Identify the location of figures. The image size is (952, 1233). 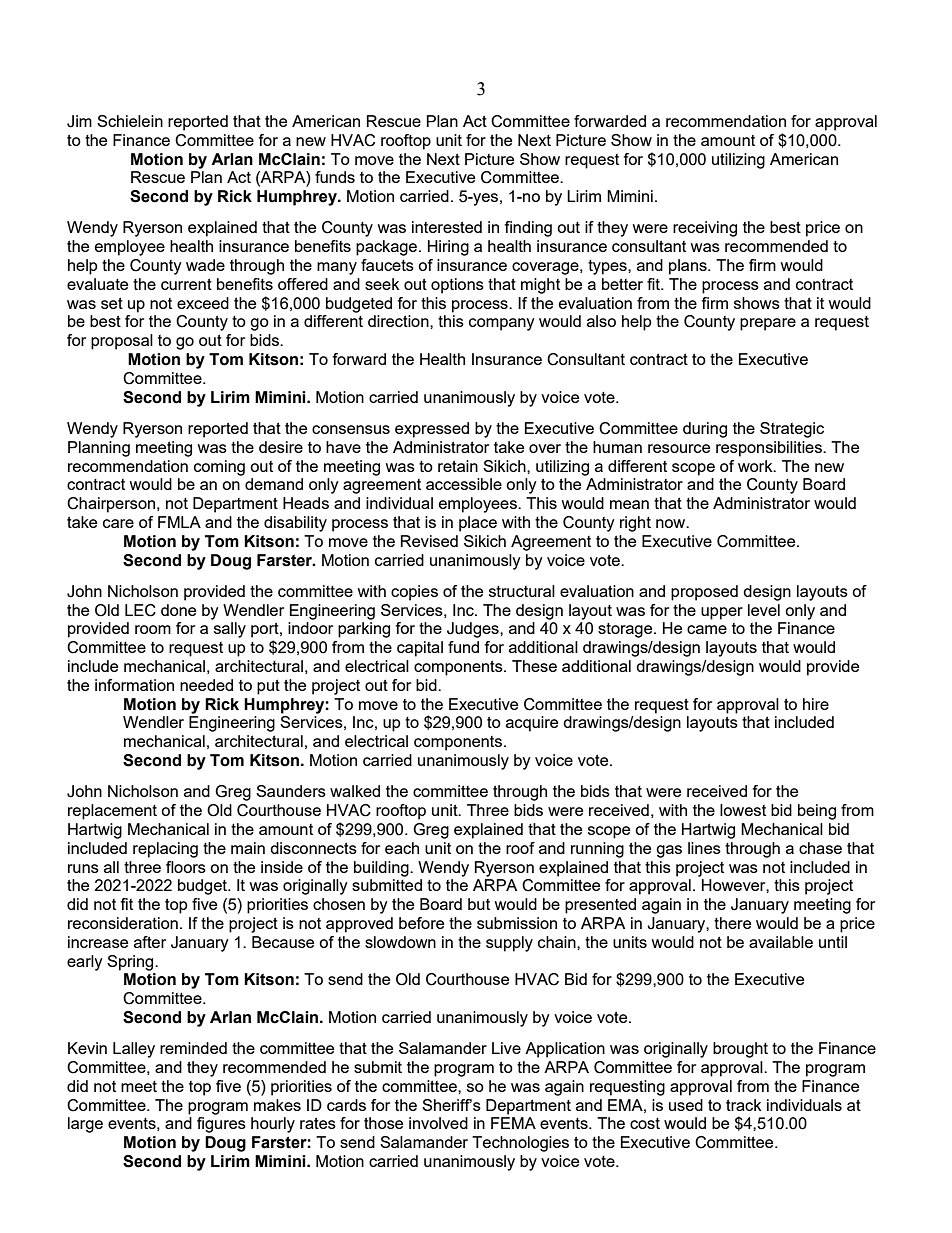
(221, 1125).
